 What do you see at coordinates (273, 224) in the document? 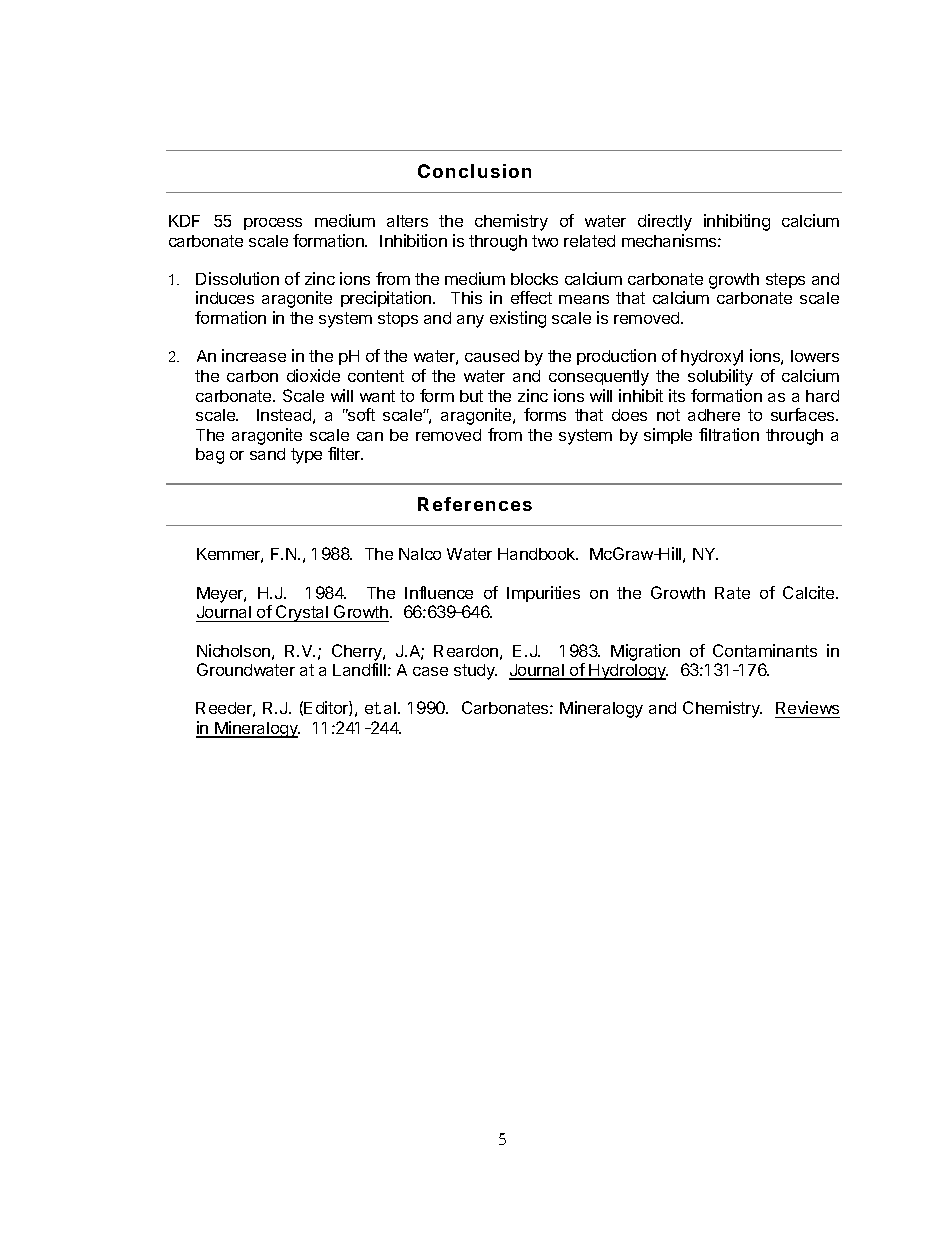
I see `process` at bounding box center [273, 224].
